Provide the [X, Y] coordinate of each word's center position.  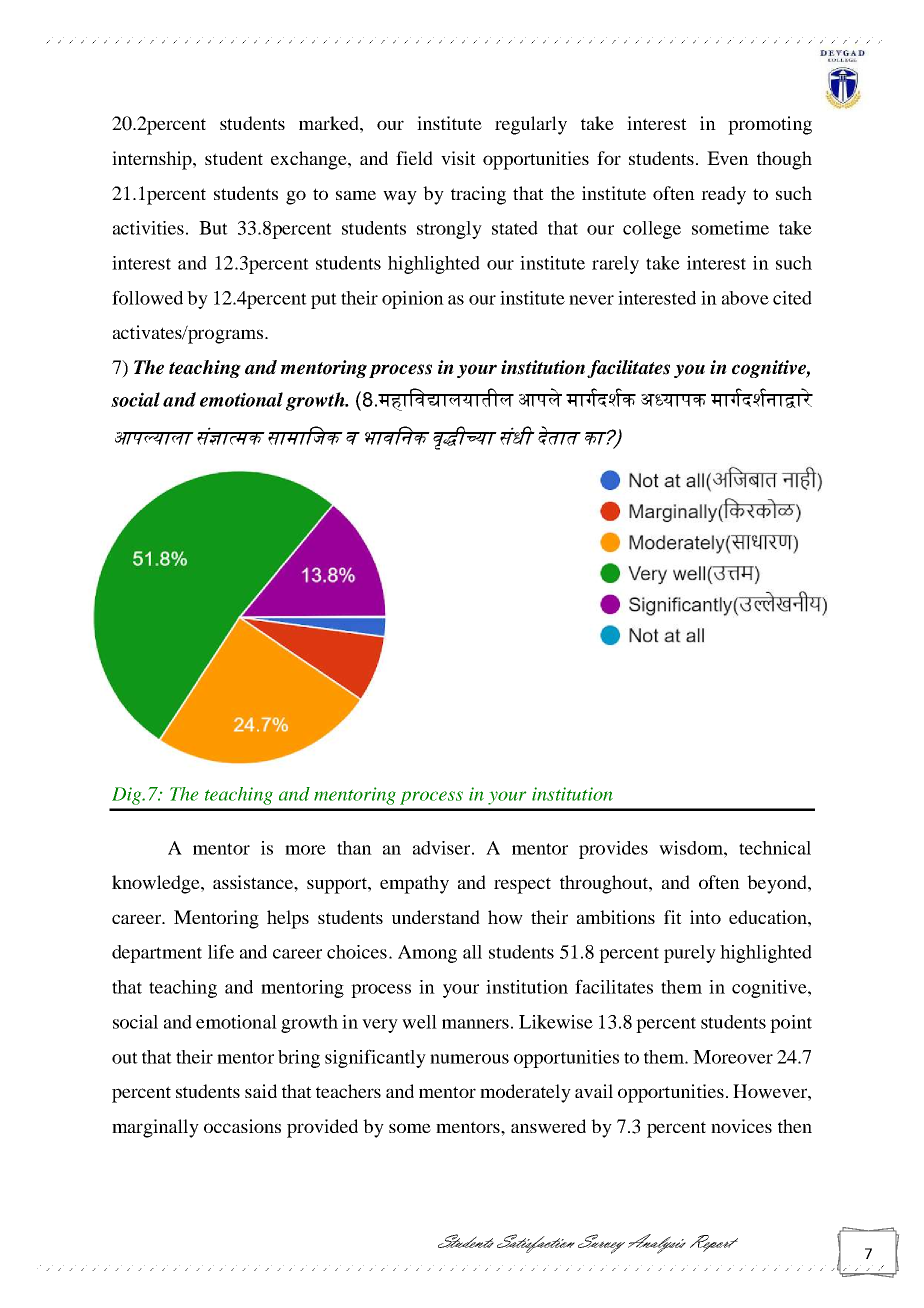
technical [775, 848]
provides [613, 850]
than [354, 848]
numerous [469, 1059]
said [261, 1091]
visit [458, 158]
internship [153, 160]
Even [728, 158]
